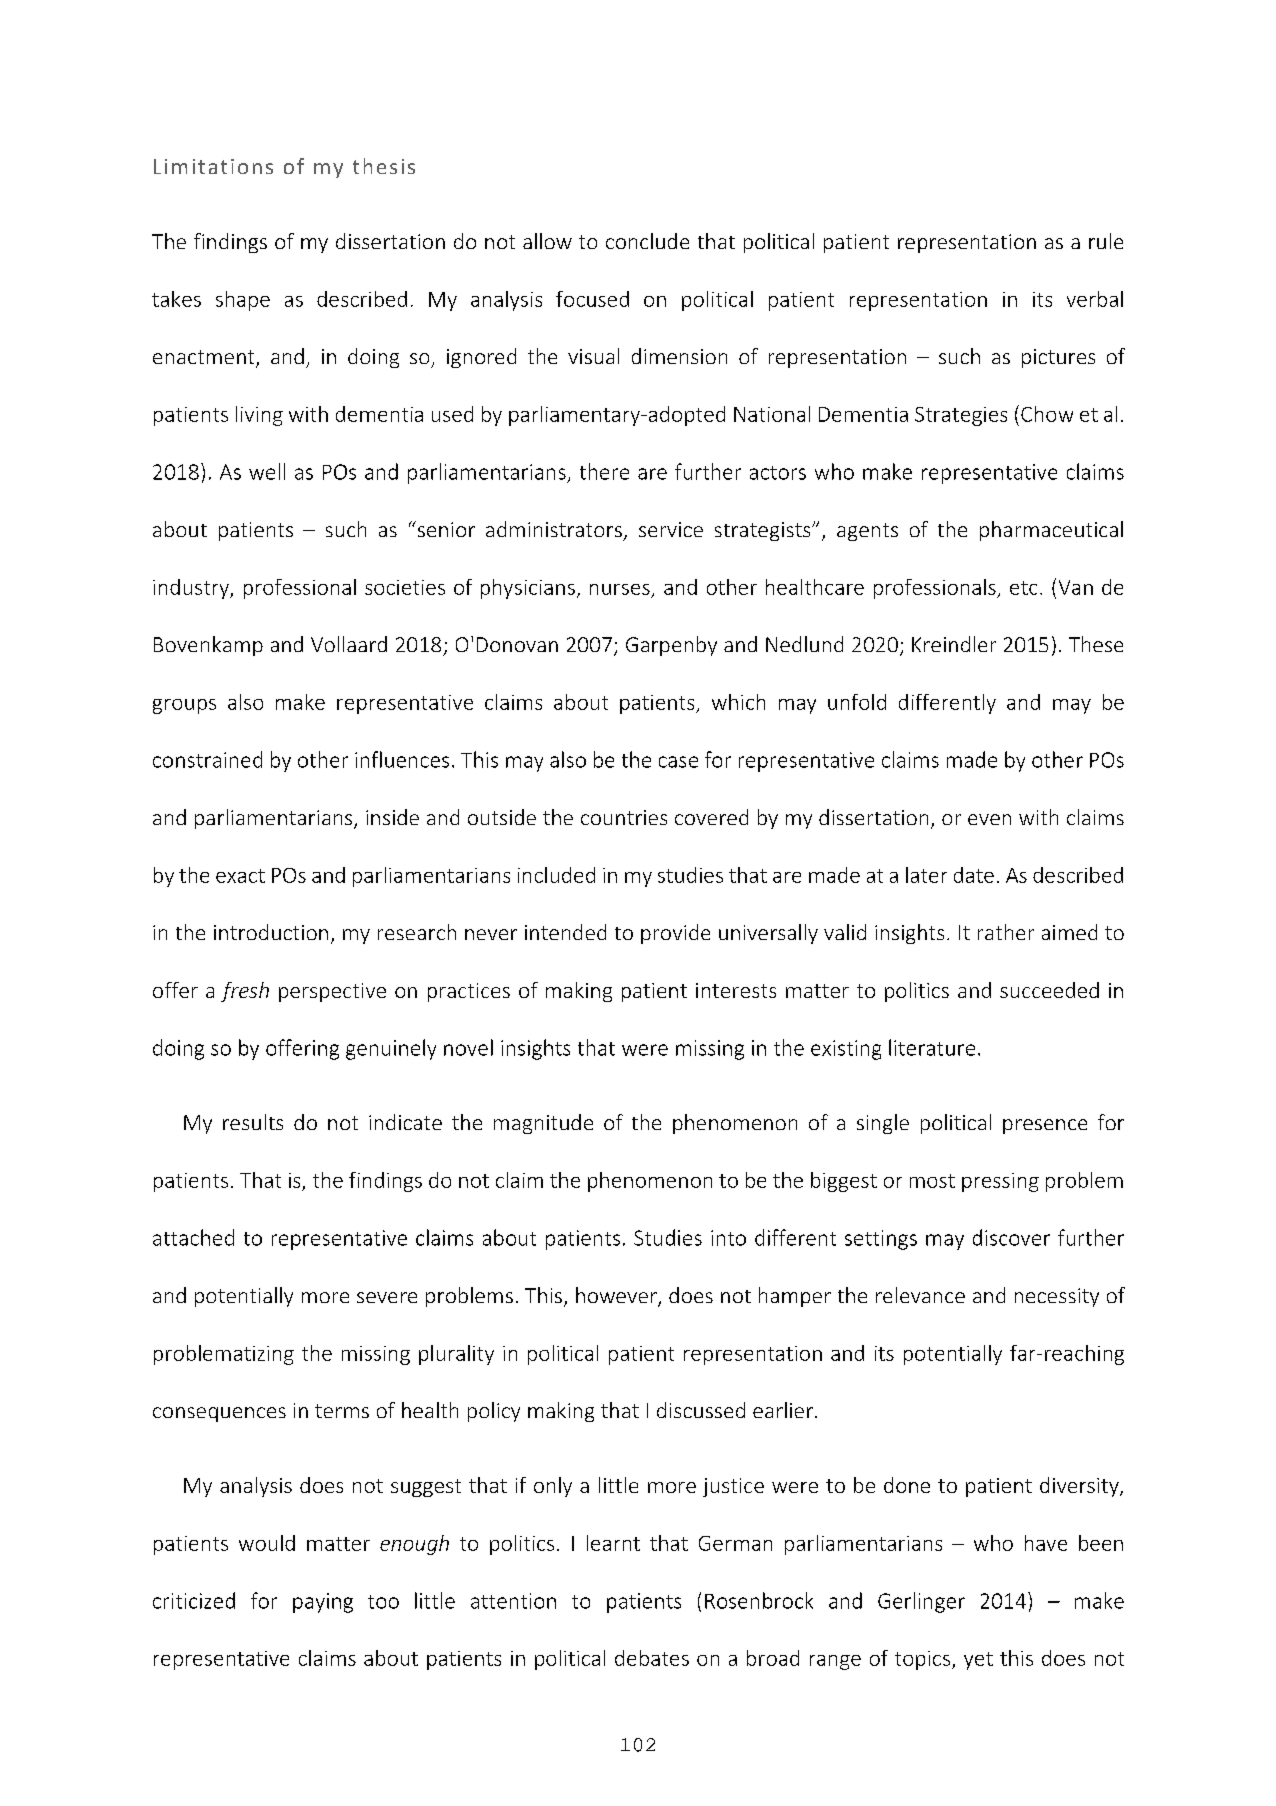 The image size is (1276, 1806). What do you see at coordinates (1106, 241) in the document?
I see `rule` at bounding box center [1106, 241].
